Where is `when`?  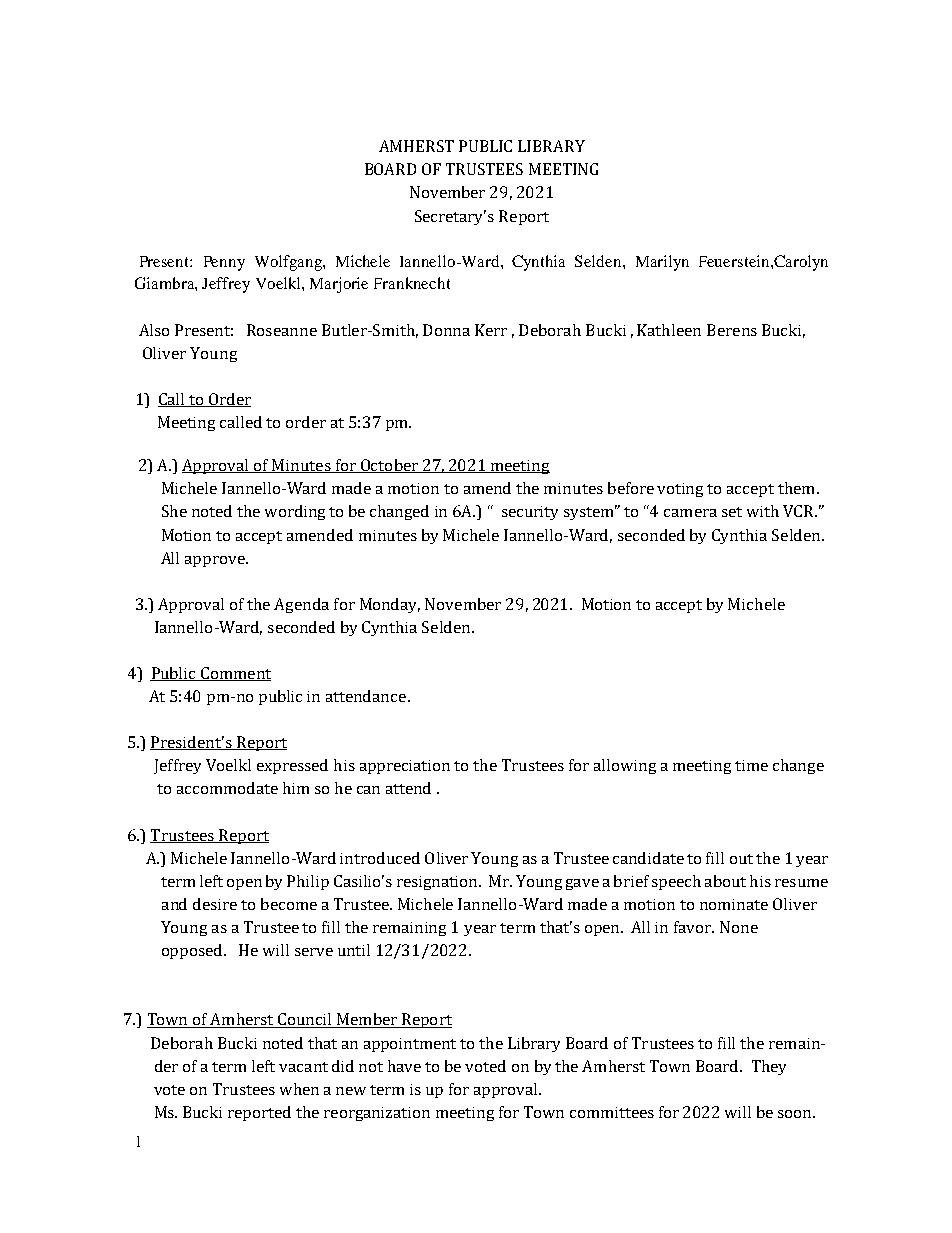 when is located at coordinates (299, 1089).
